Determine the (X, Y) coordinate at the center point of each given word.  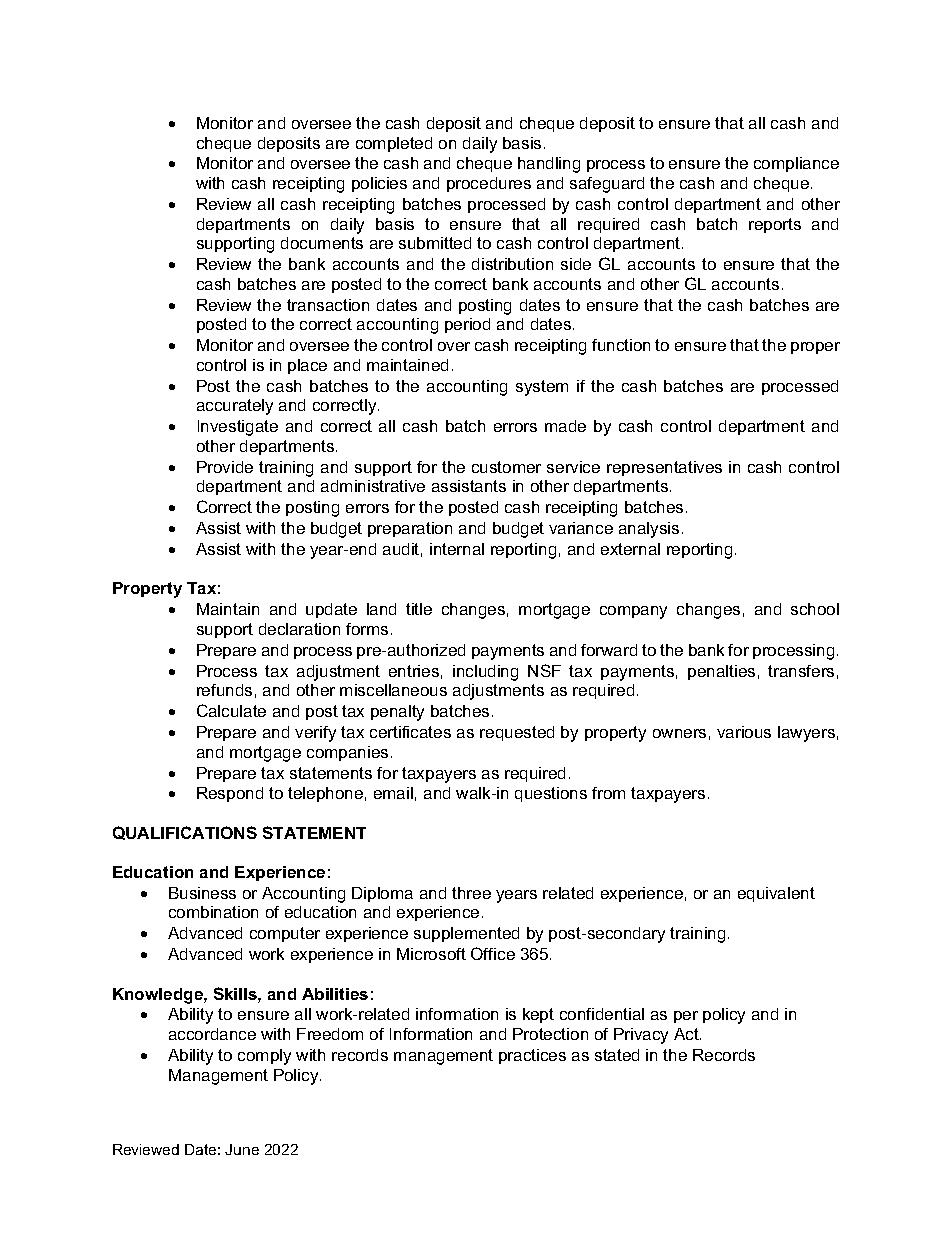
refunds (224, 690)
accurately (235, 407)
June (242, 1149)
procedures (489, 184)
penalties (721, 672)
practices (532, 1056)
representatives (664, 468)
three (471, 893)
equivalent (776, 894)
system (542, 388)
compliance (796, 164)
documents (322, 243)
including (485, 673)
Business (202, 893)
